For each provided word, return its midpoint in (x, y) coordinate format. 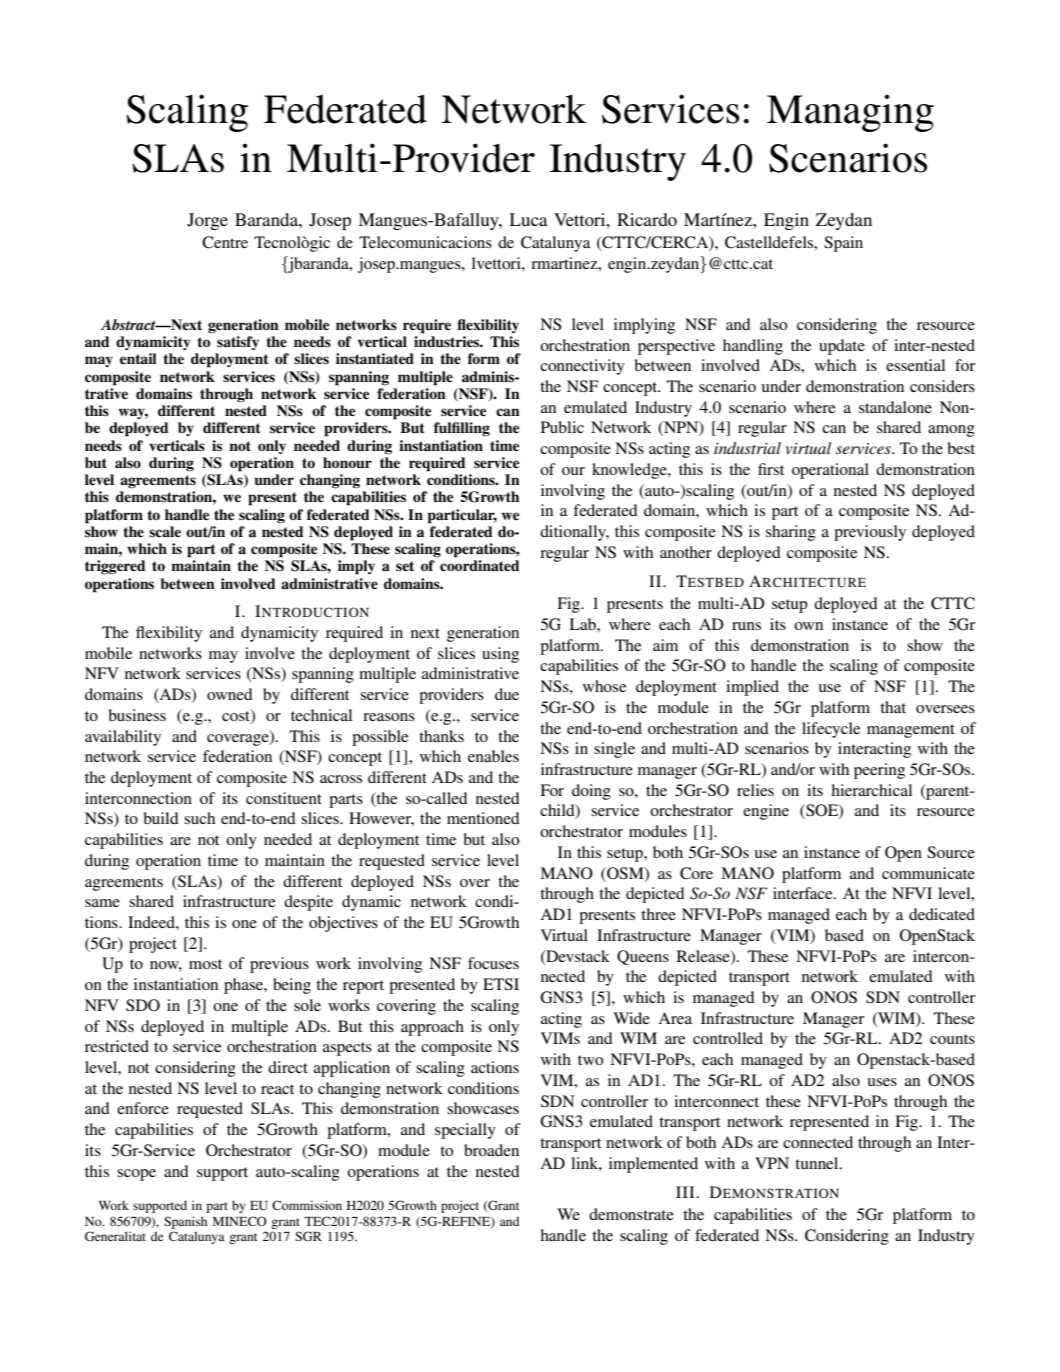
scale (165, 532)
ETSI (501, 984)
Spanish (185, 1222)
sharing (791, 533)
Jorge (207, 221)
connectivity (582, 367)
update (842, 347)
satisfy (238, 343)
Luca (528, 219)
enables (493, 756)
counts (952, 1039)
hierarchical (871, 790)
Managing (850, 113)
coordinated (479, 565)
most (205, 964)
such (199, 818)
